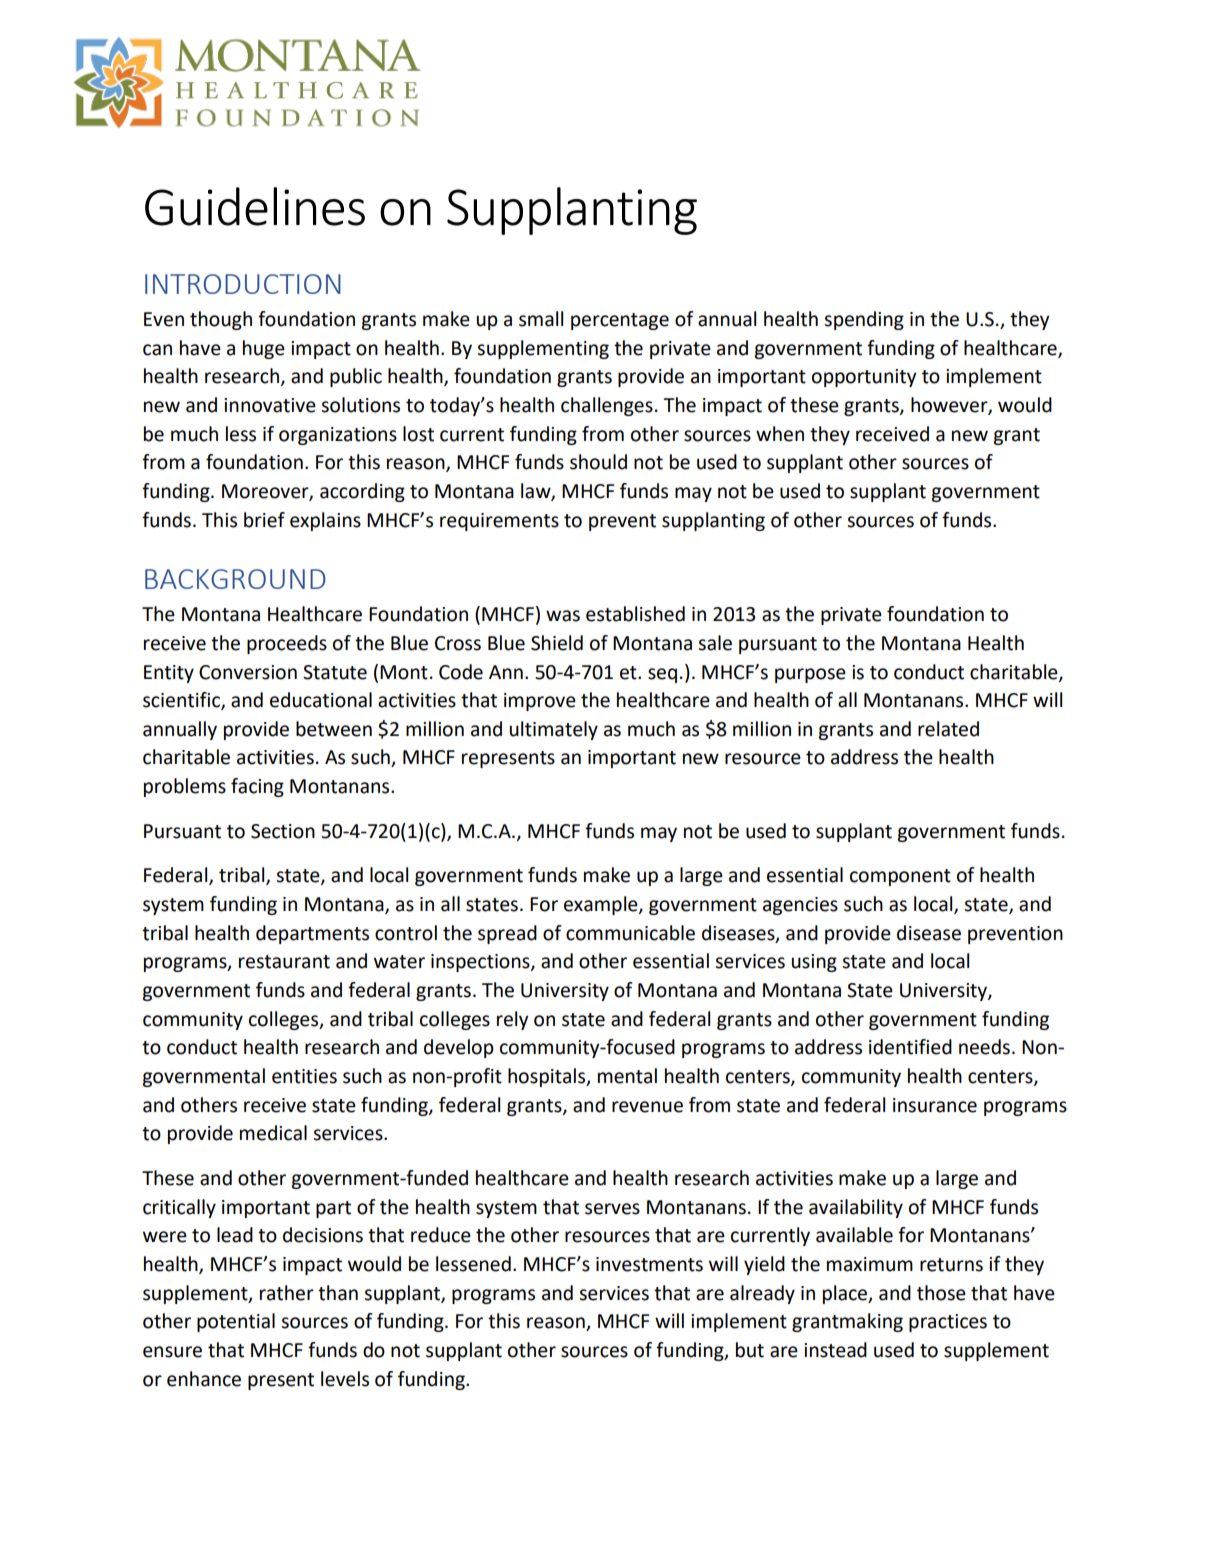 This screenshot has width=1211, height=1568. Describe the element at coordinates (649, 1264) in the screenshot. I see `investments` at that location.
